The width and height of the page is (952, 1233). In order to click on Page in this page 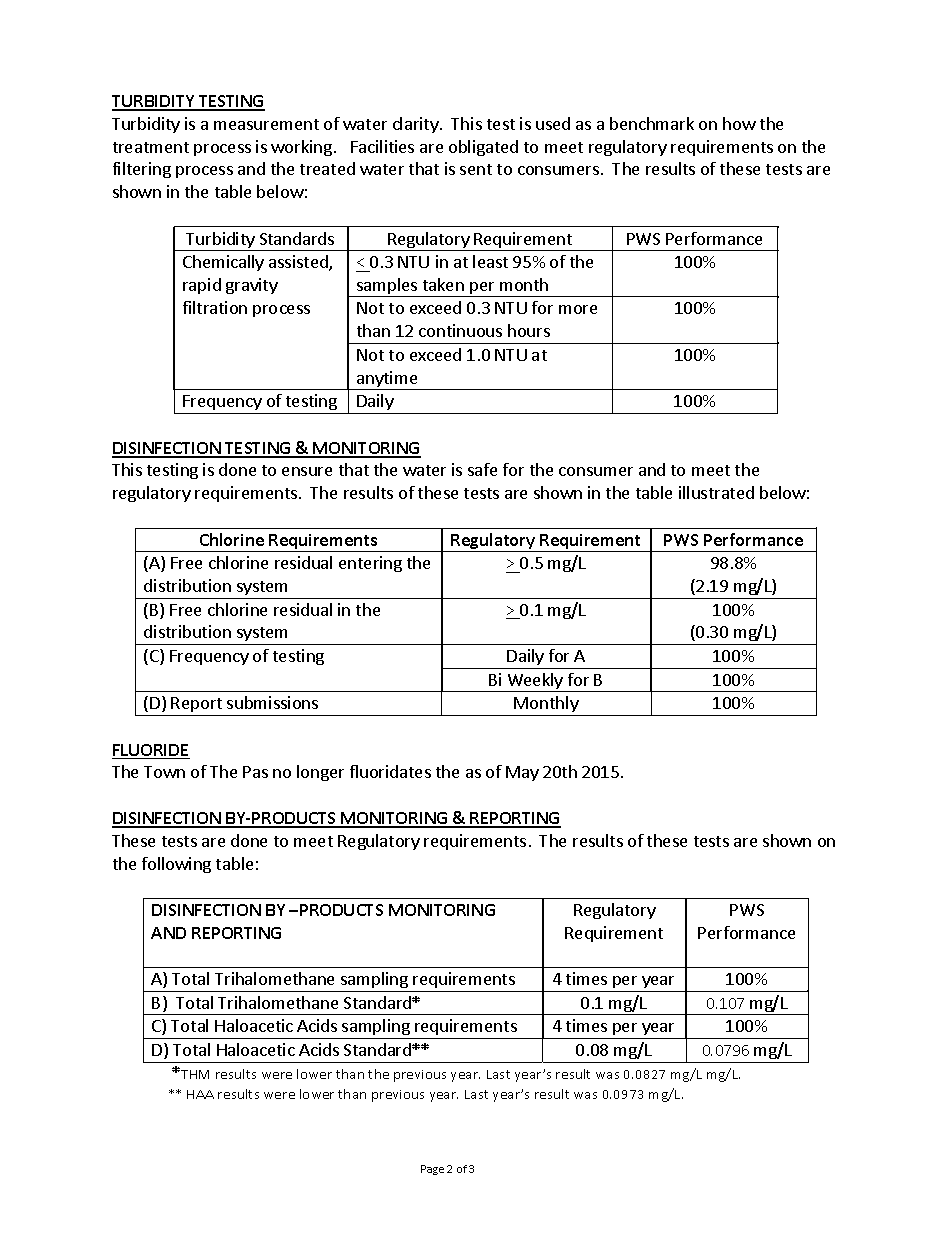, I will do `click(432, 1170)`.
